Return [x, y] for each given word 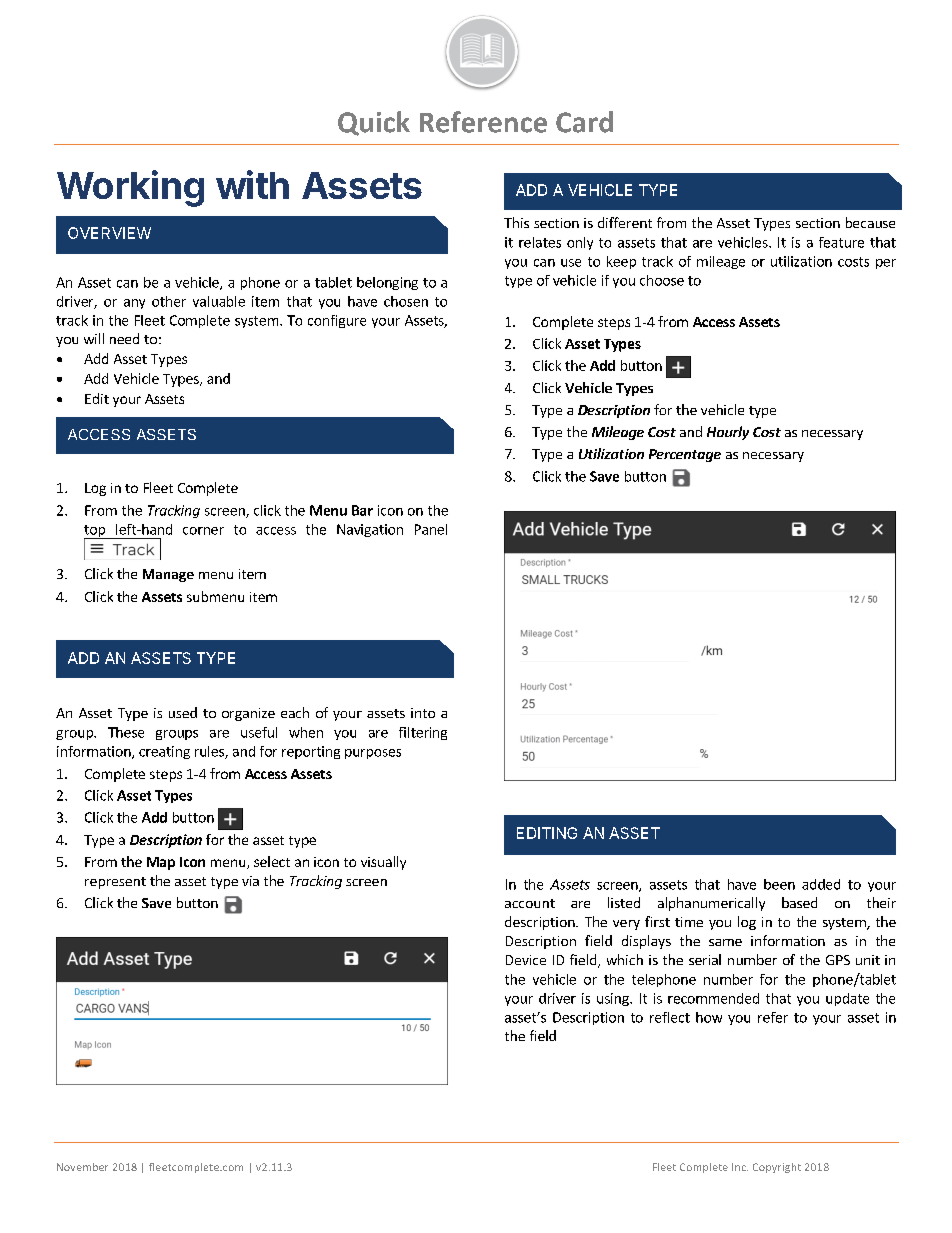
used [183, 712]
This [516, 222]
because [870, 222]
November [82, 1167]
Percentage [685, 455]
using [614, 999]
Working [130, 188]
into [423, 713]
